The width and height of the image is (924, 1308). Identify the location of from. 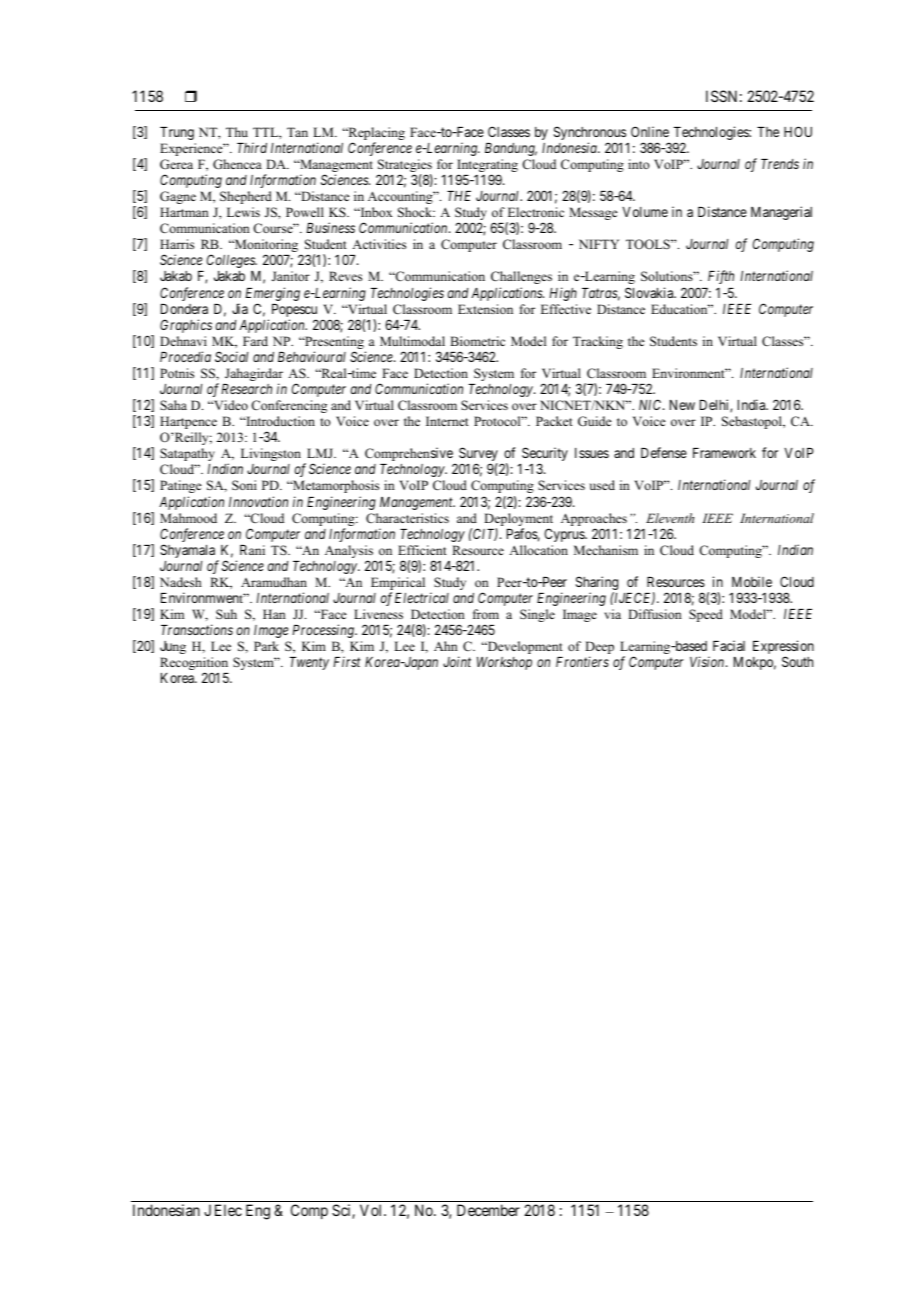
(486, 614).
